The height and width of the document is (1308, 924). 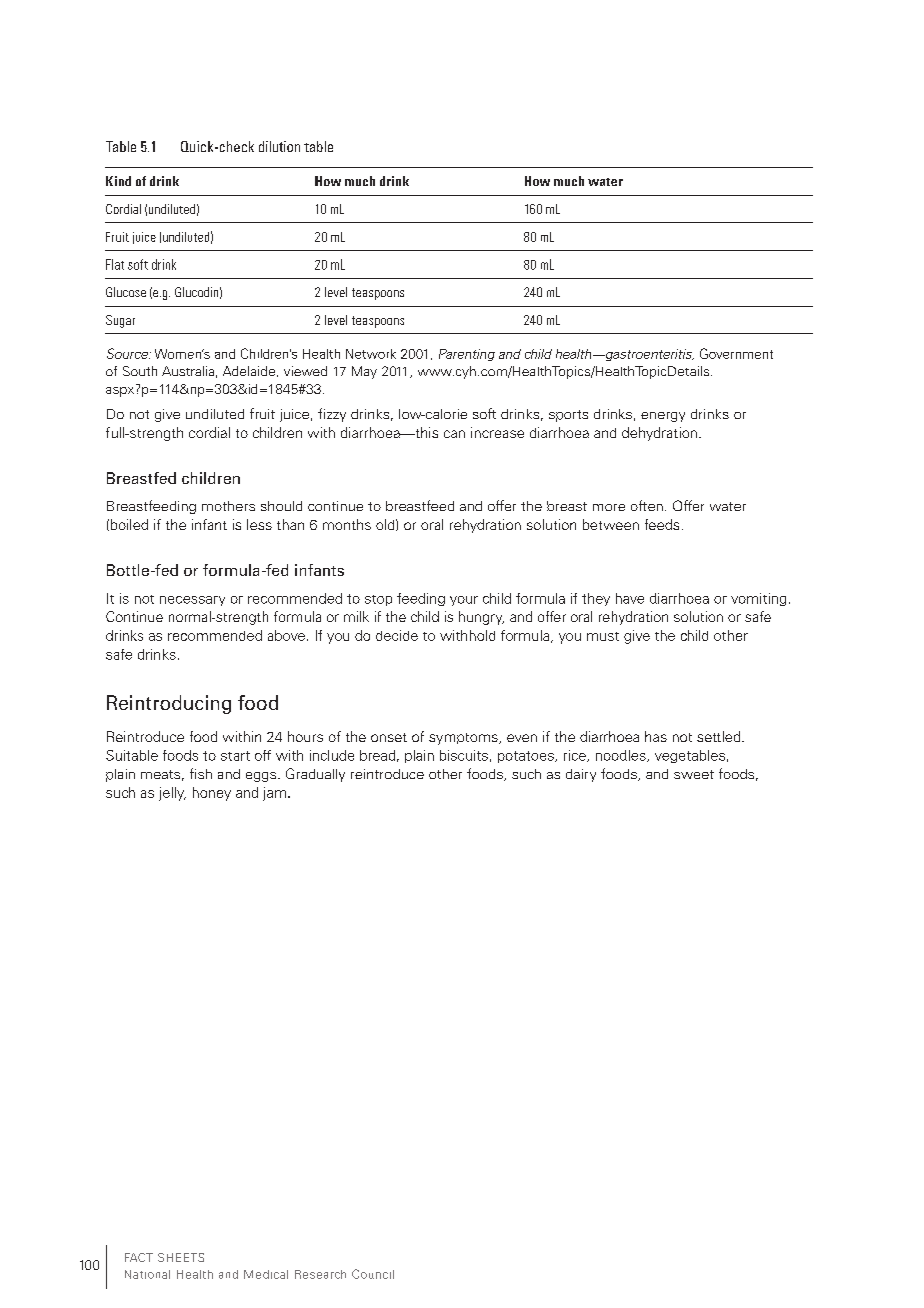 I want to click on symptoms, so click(x=464, y=739).
